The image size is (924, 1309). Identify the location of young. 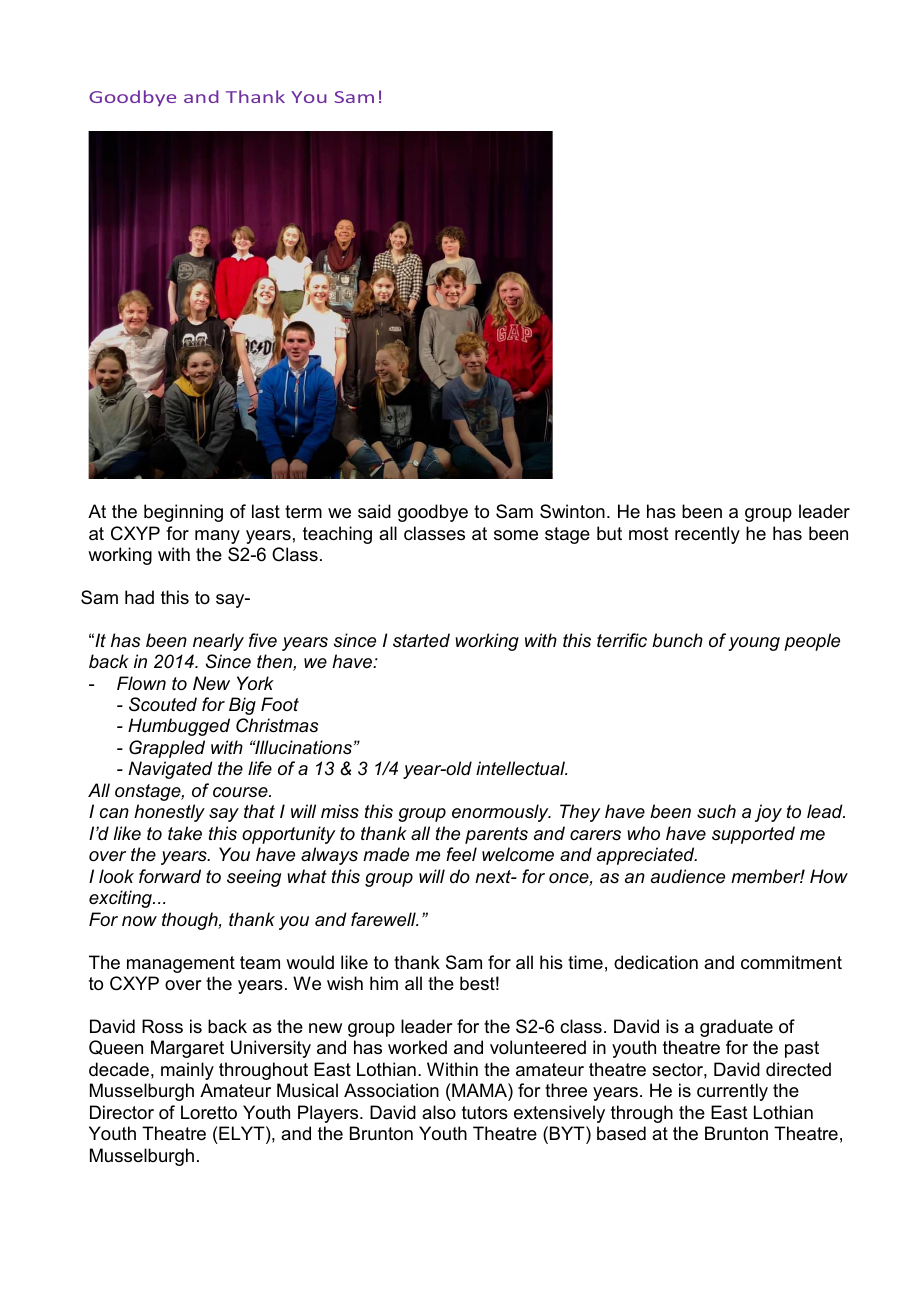
(754, 644).
